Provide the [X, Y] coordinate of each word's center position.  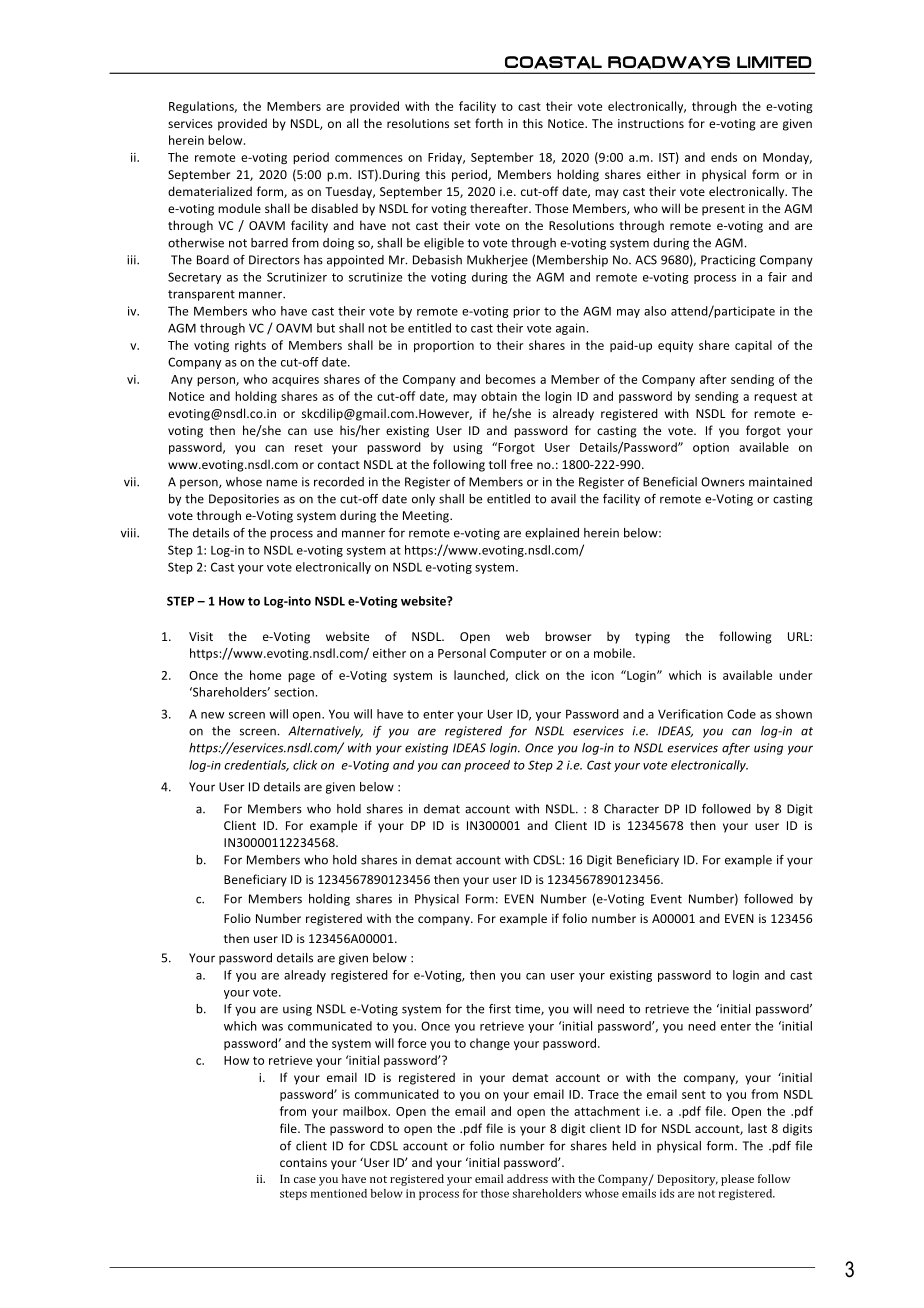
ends [724, 157]
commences [369, 158]
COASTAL [553, 63]
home [265, 675]
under [796, 675]
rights [250, 346]
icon [602, 675]
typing [652, 638]
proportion [444, 346]
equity [675, 346]
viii [129, 533]
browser [568, 636]
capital [753, 346]
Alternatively [325, 732]
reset [309, 448]
